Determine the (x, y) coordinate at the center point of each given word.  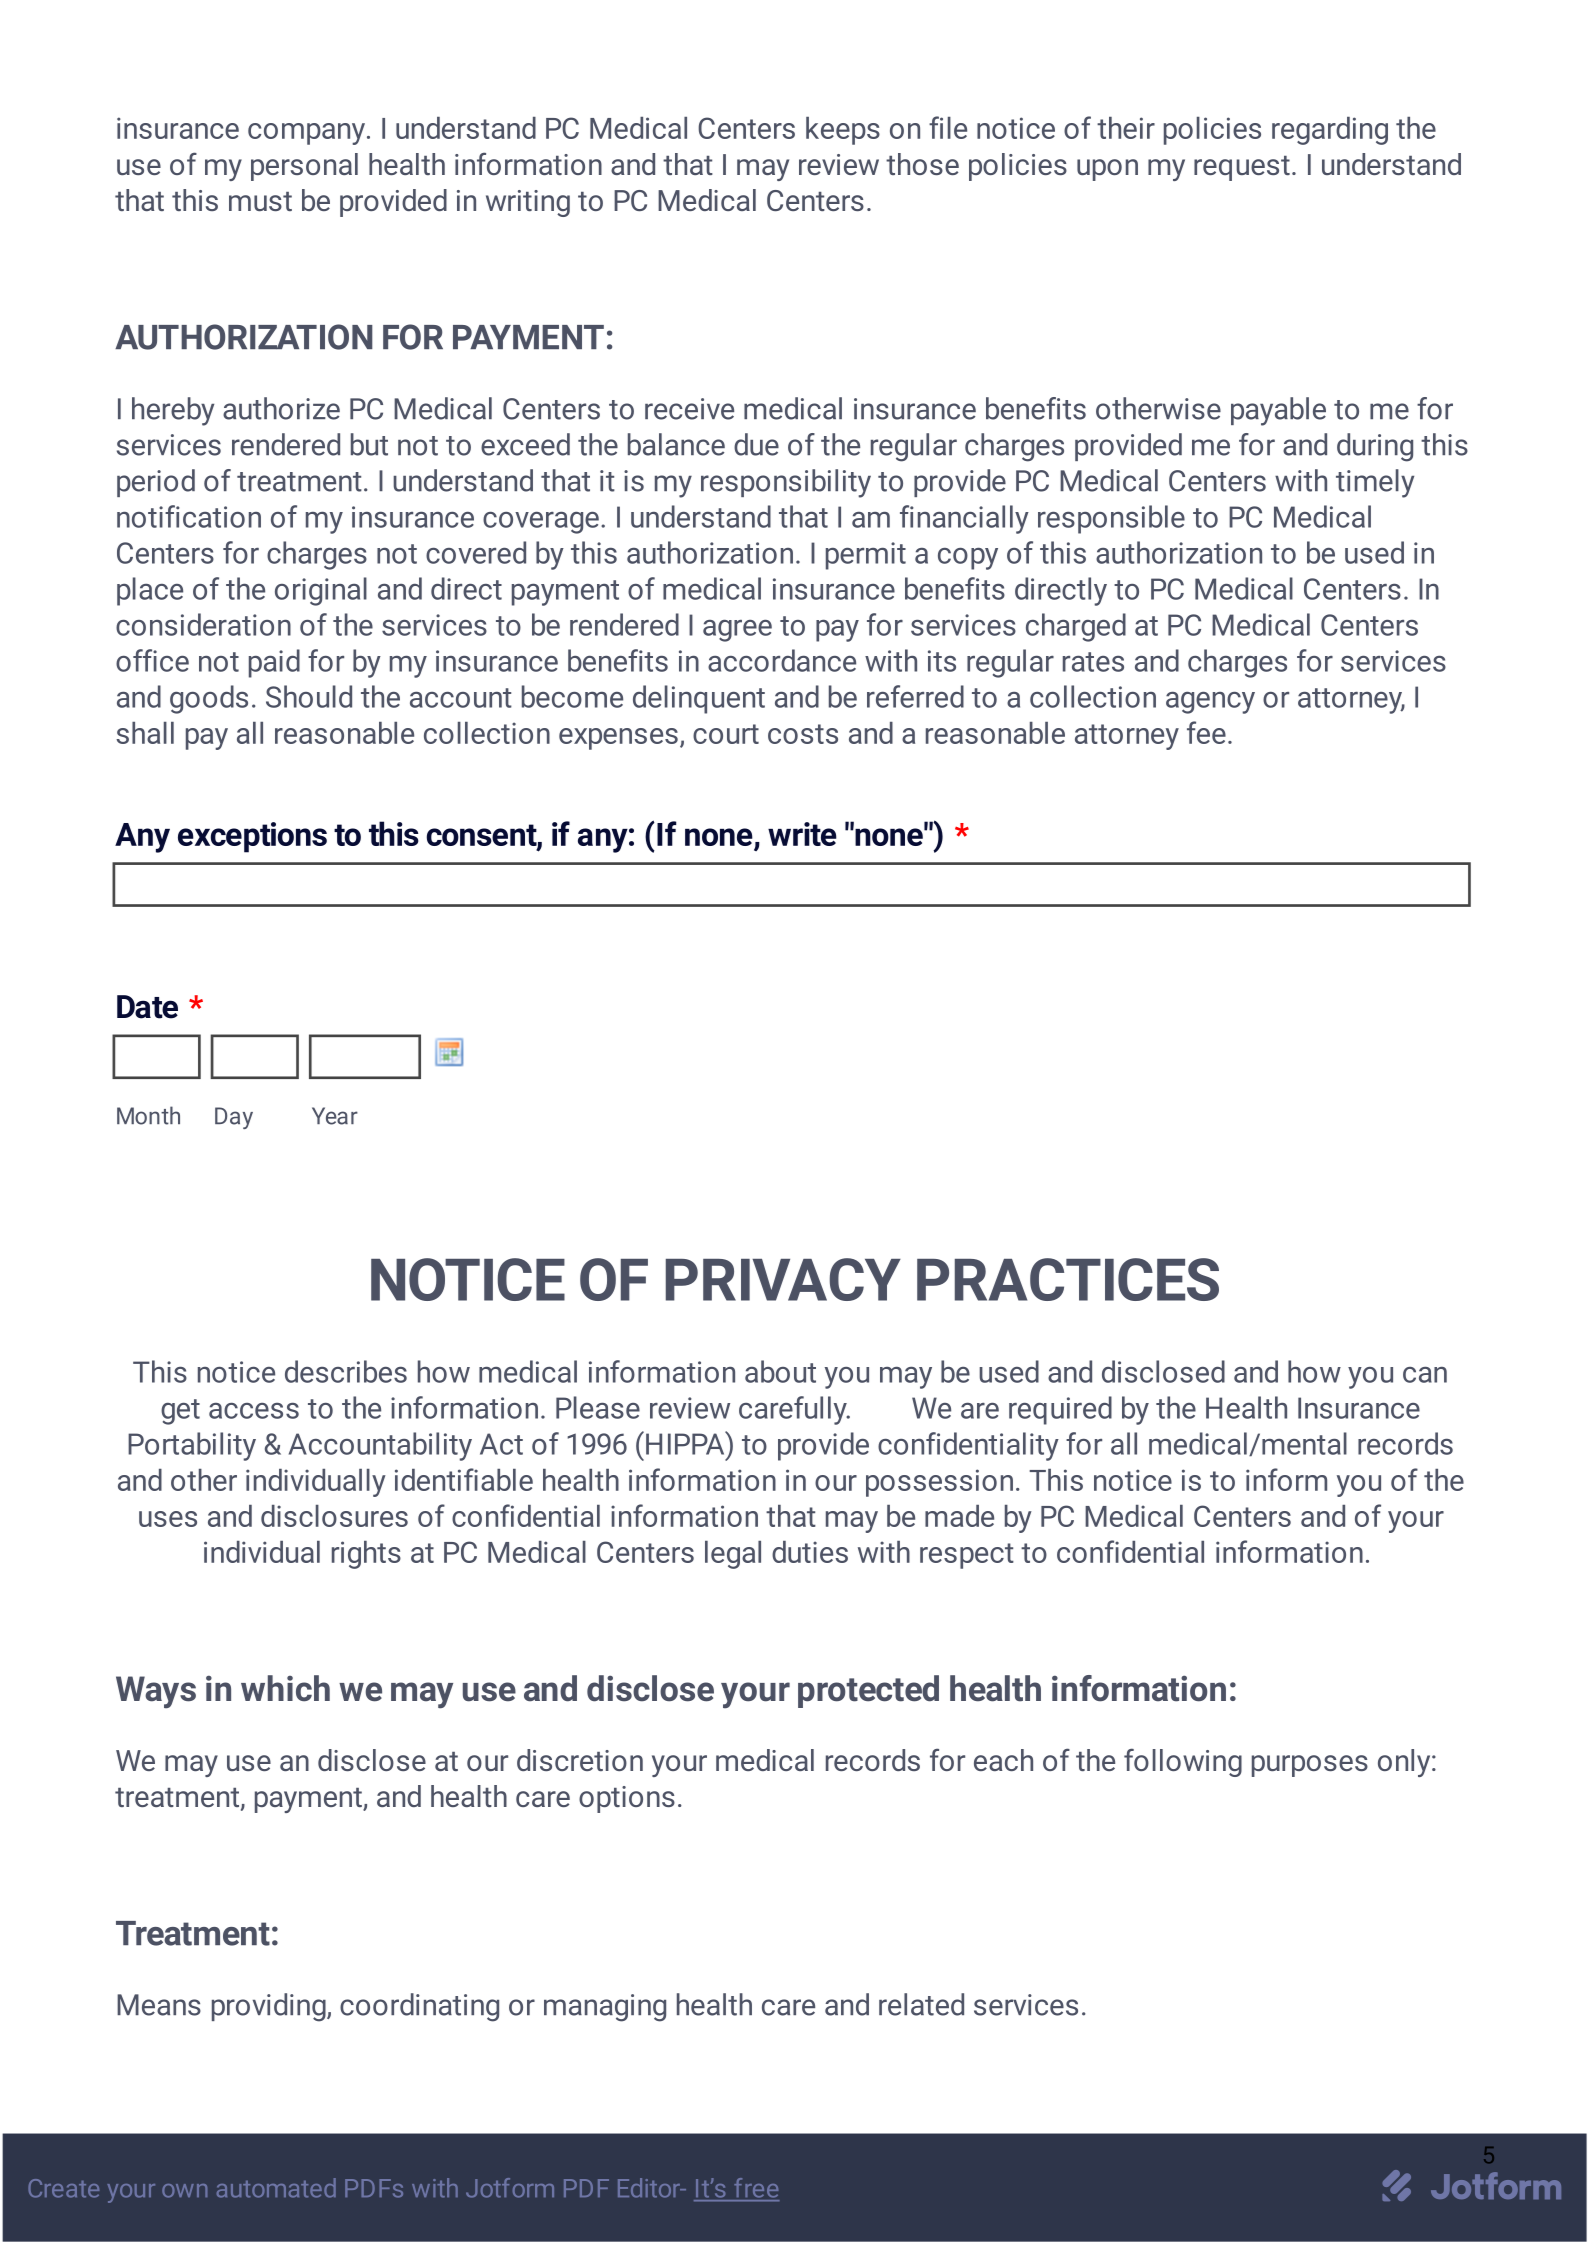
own (184, 2191)
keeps (843, 131)
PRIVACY (783, 1279)
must (260, 201)
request (1242, 168)
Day (234, 1118)
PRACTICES (1068, 1279)
